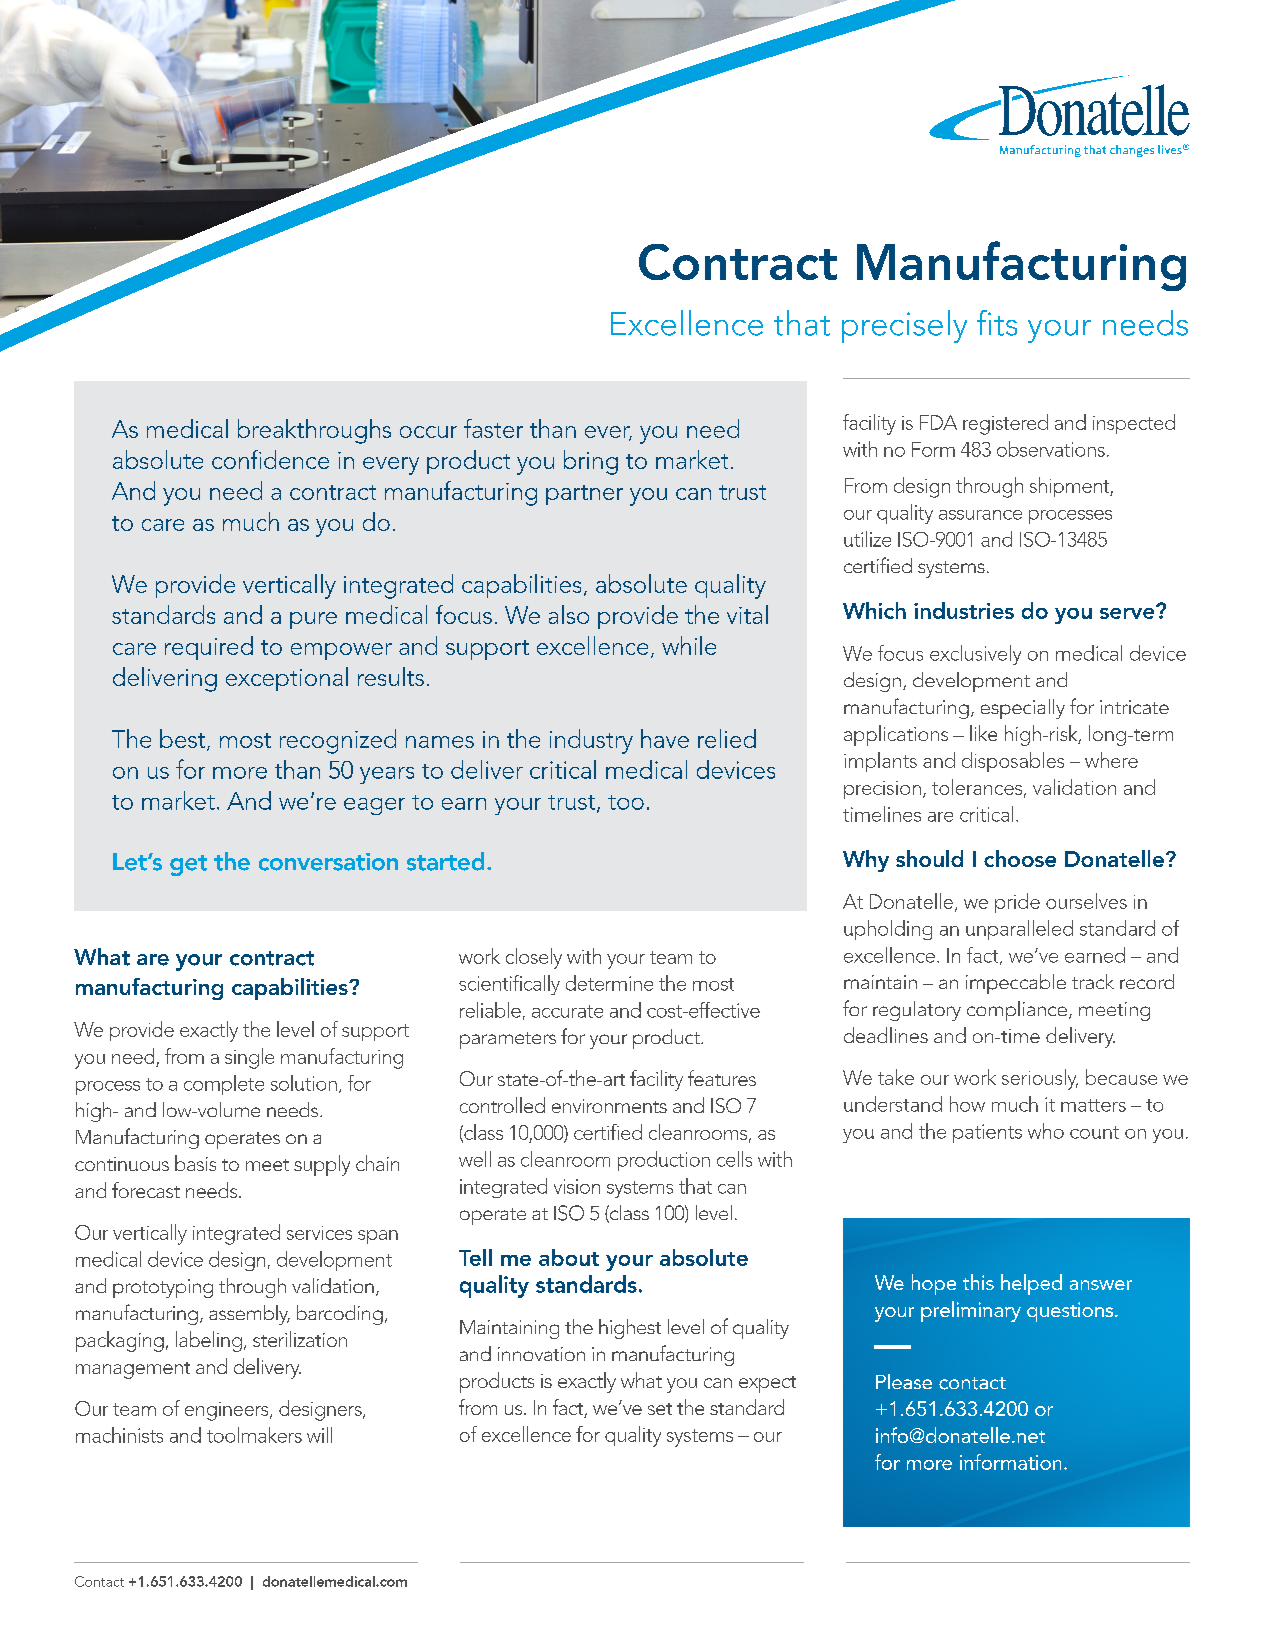  What do you see at coordinates (493, 428) in the page?
I see `faster` at bounding box center [493, 428].
